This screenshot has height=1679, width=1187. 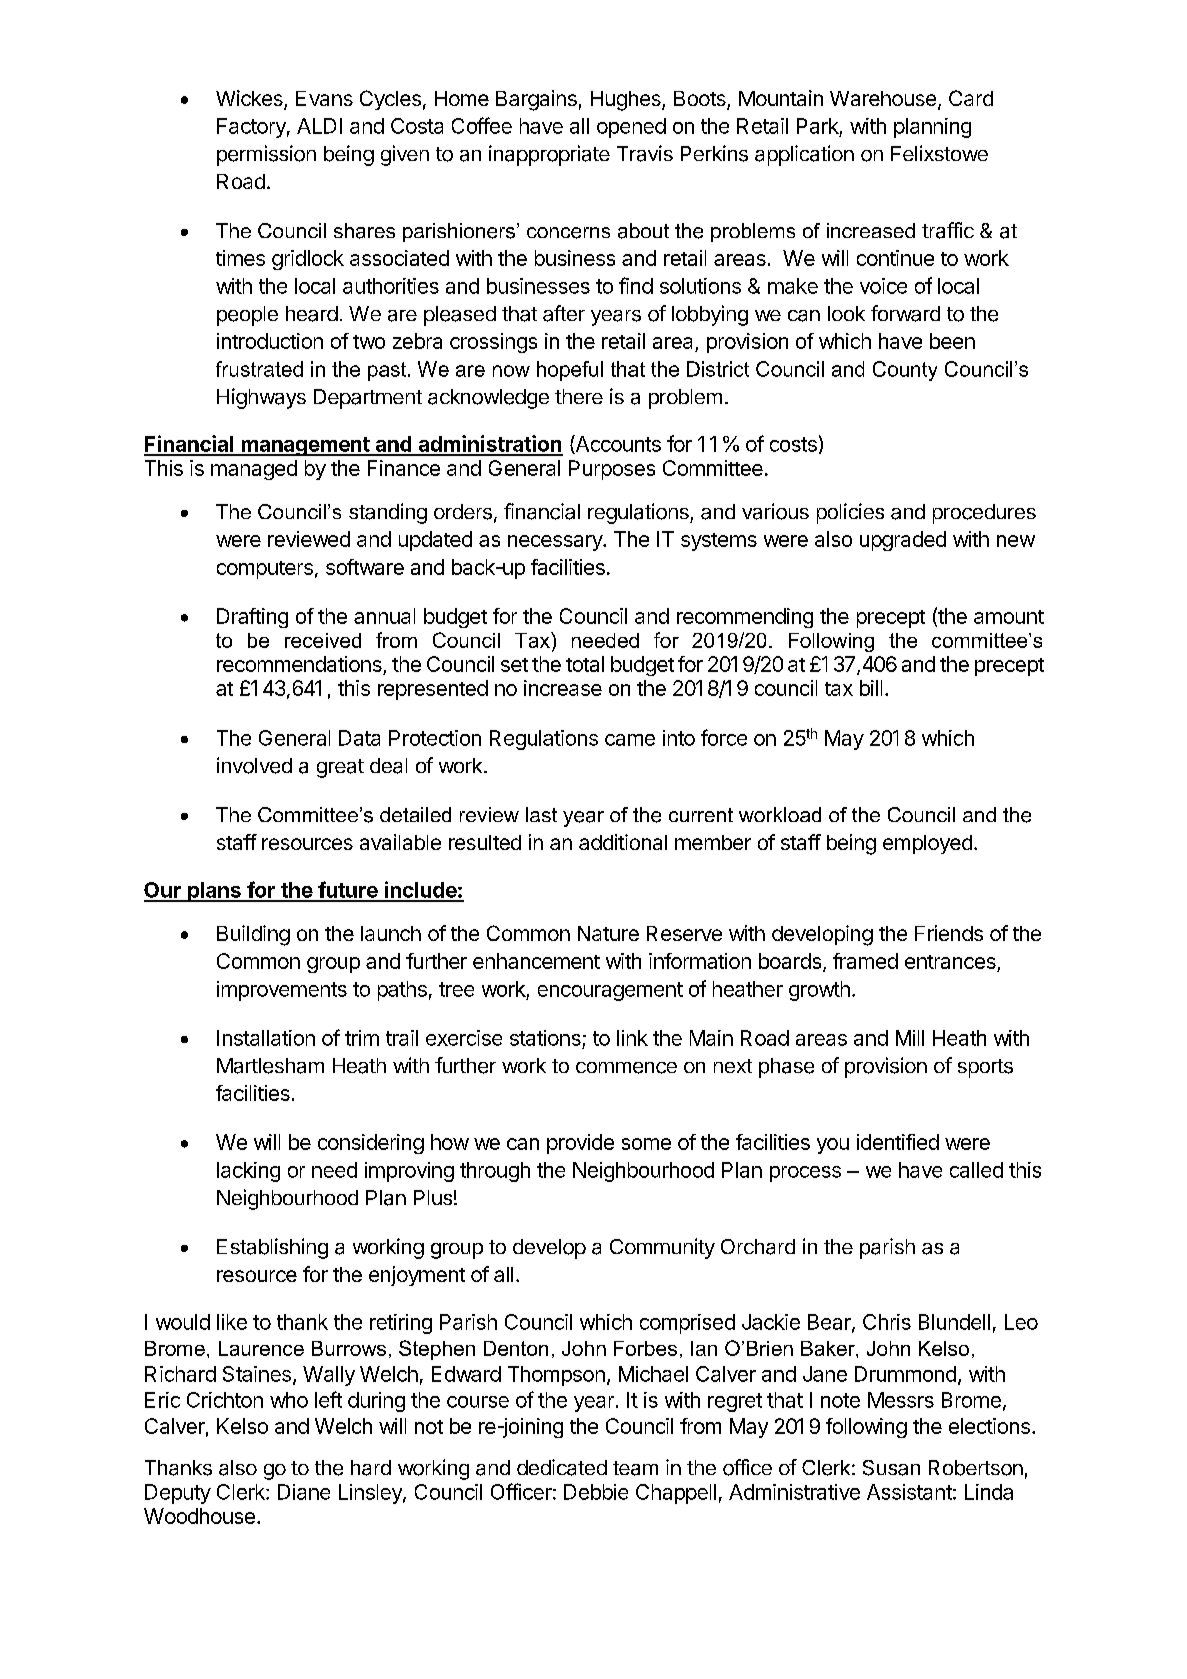 What do you see at coordinates (596, 1492) in the screenshot?
I see `Debbie` at bounding box center [596, 1492].
